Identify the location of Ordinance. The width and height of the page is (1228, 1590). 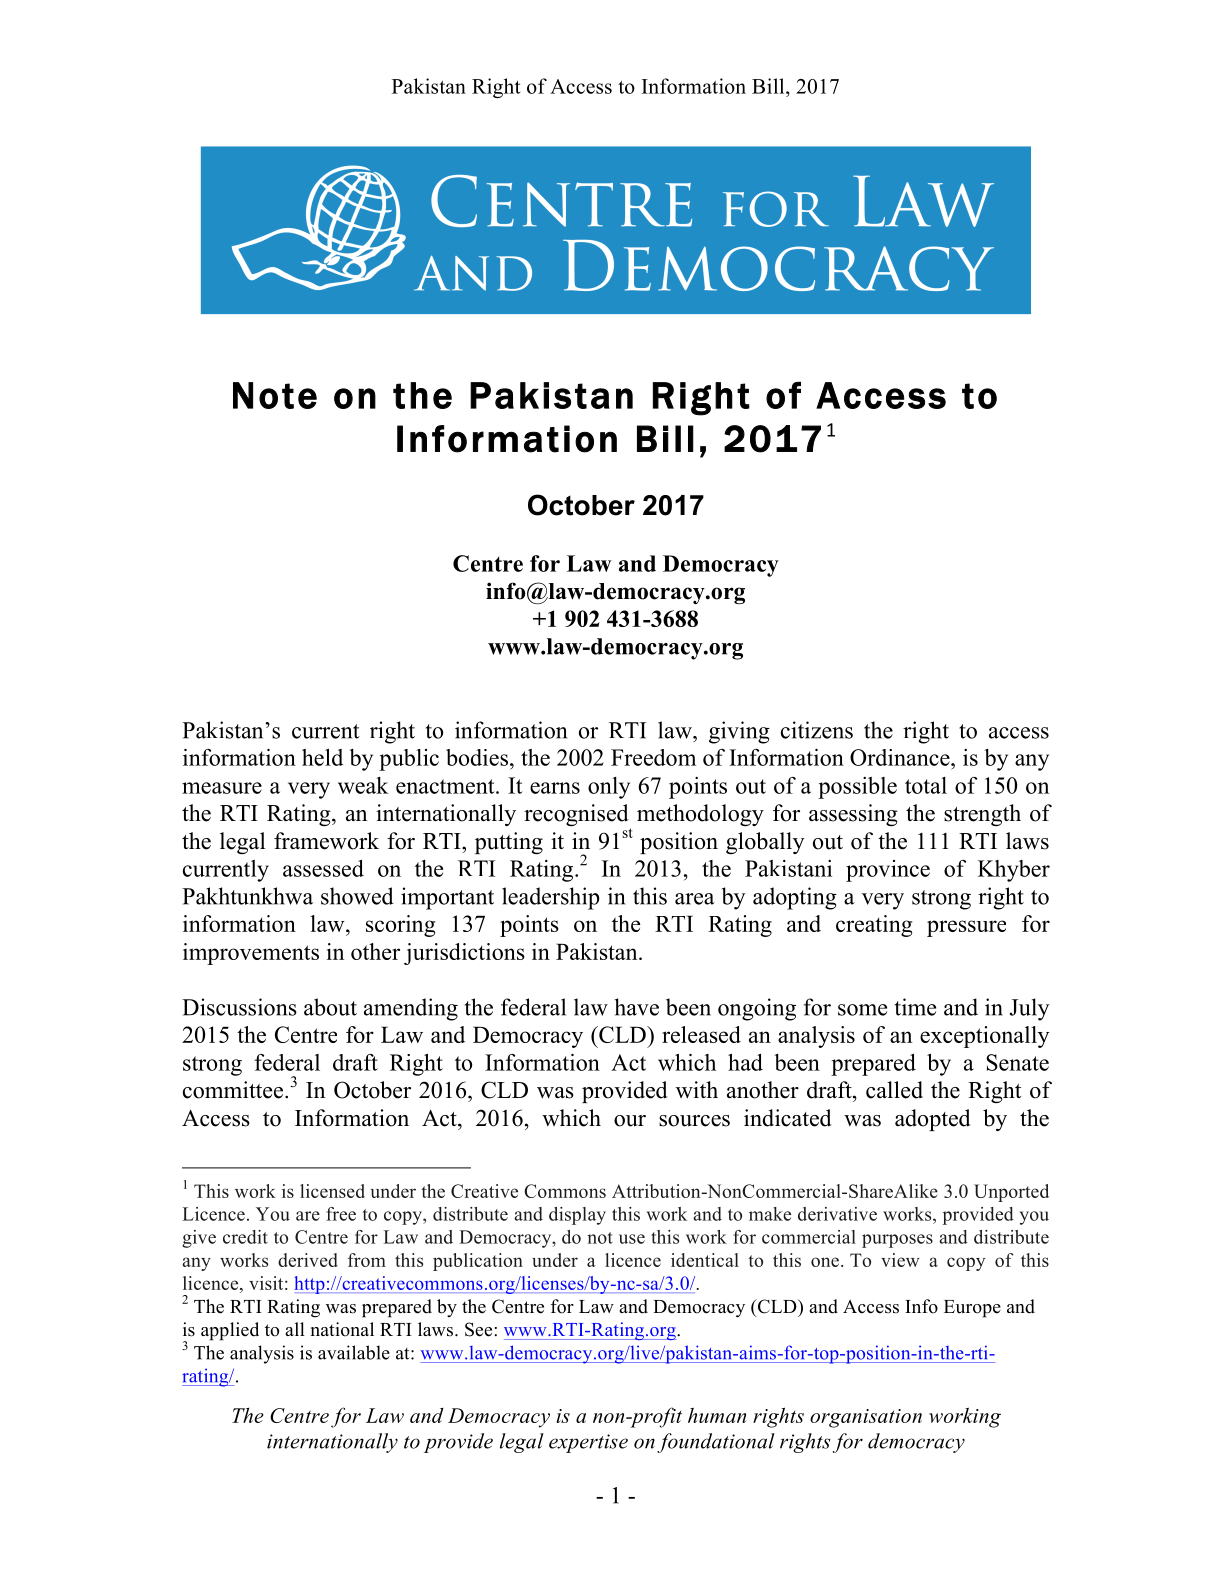
(901, 757).
